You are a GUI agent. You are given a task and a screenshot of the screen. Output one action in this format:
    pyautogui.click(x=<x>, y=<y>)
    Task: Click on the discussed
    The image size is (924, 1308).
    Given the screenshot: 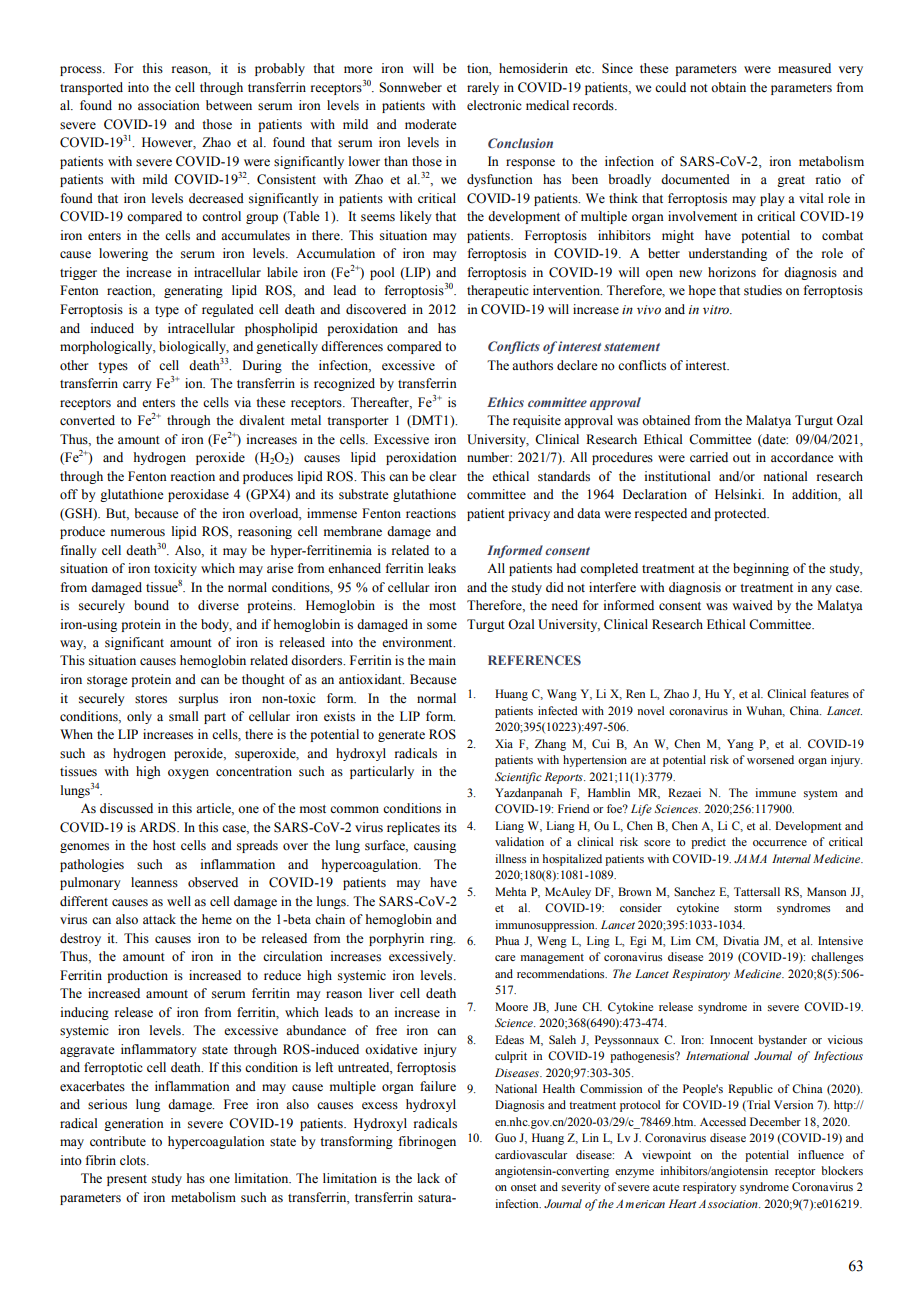 What is the action you would take?
    pyautogui.click(x=126, y=808)
